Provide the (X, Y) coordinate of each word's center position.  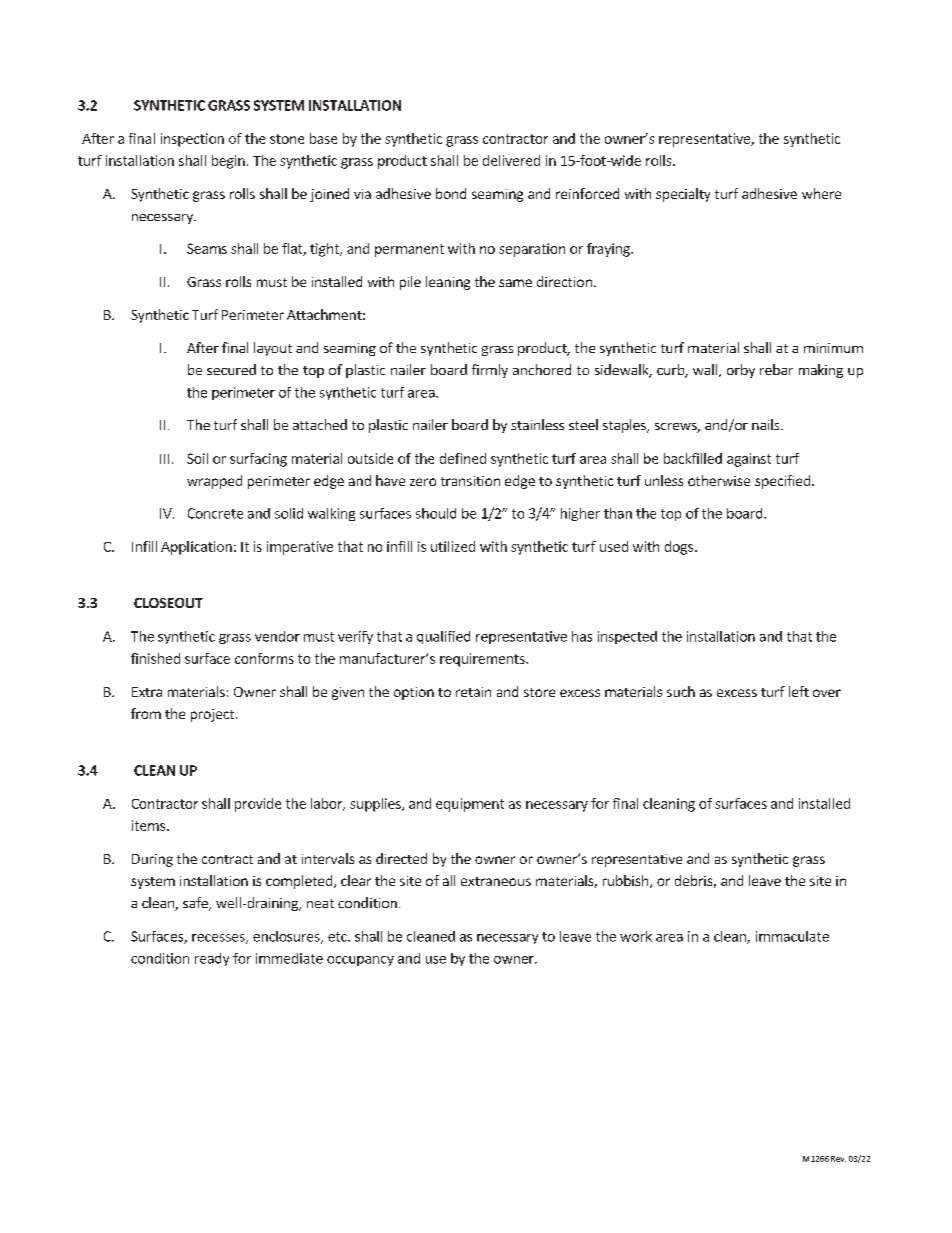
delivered (511, 160)
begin (228, 162)
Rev (838, 1159)
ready (212, 959)
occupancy (360, 961)
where (821, 193)
